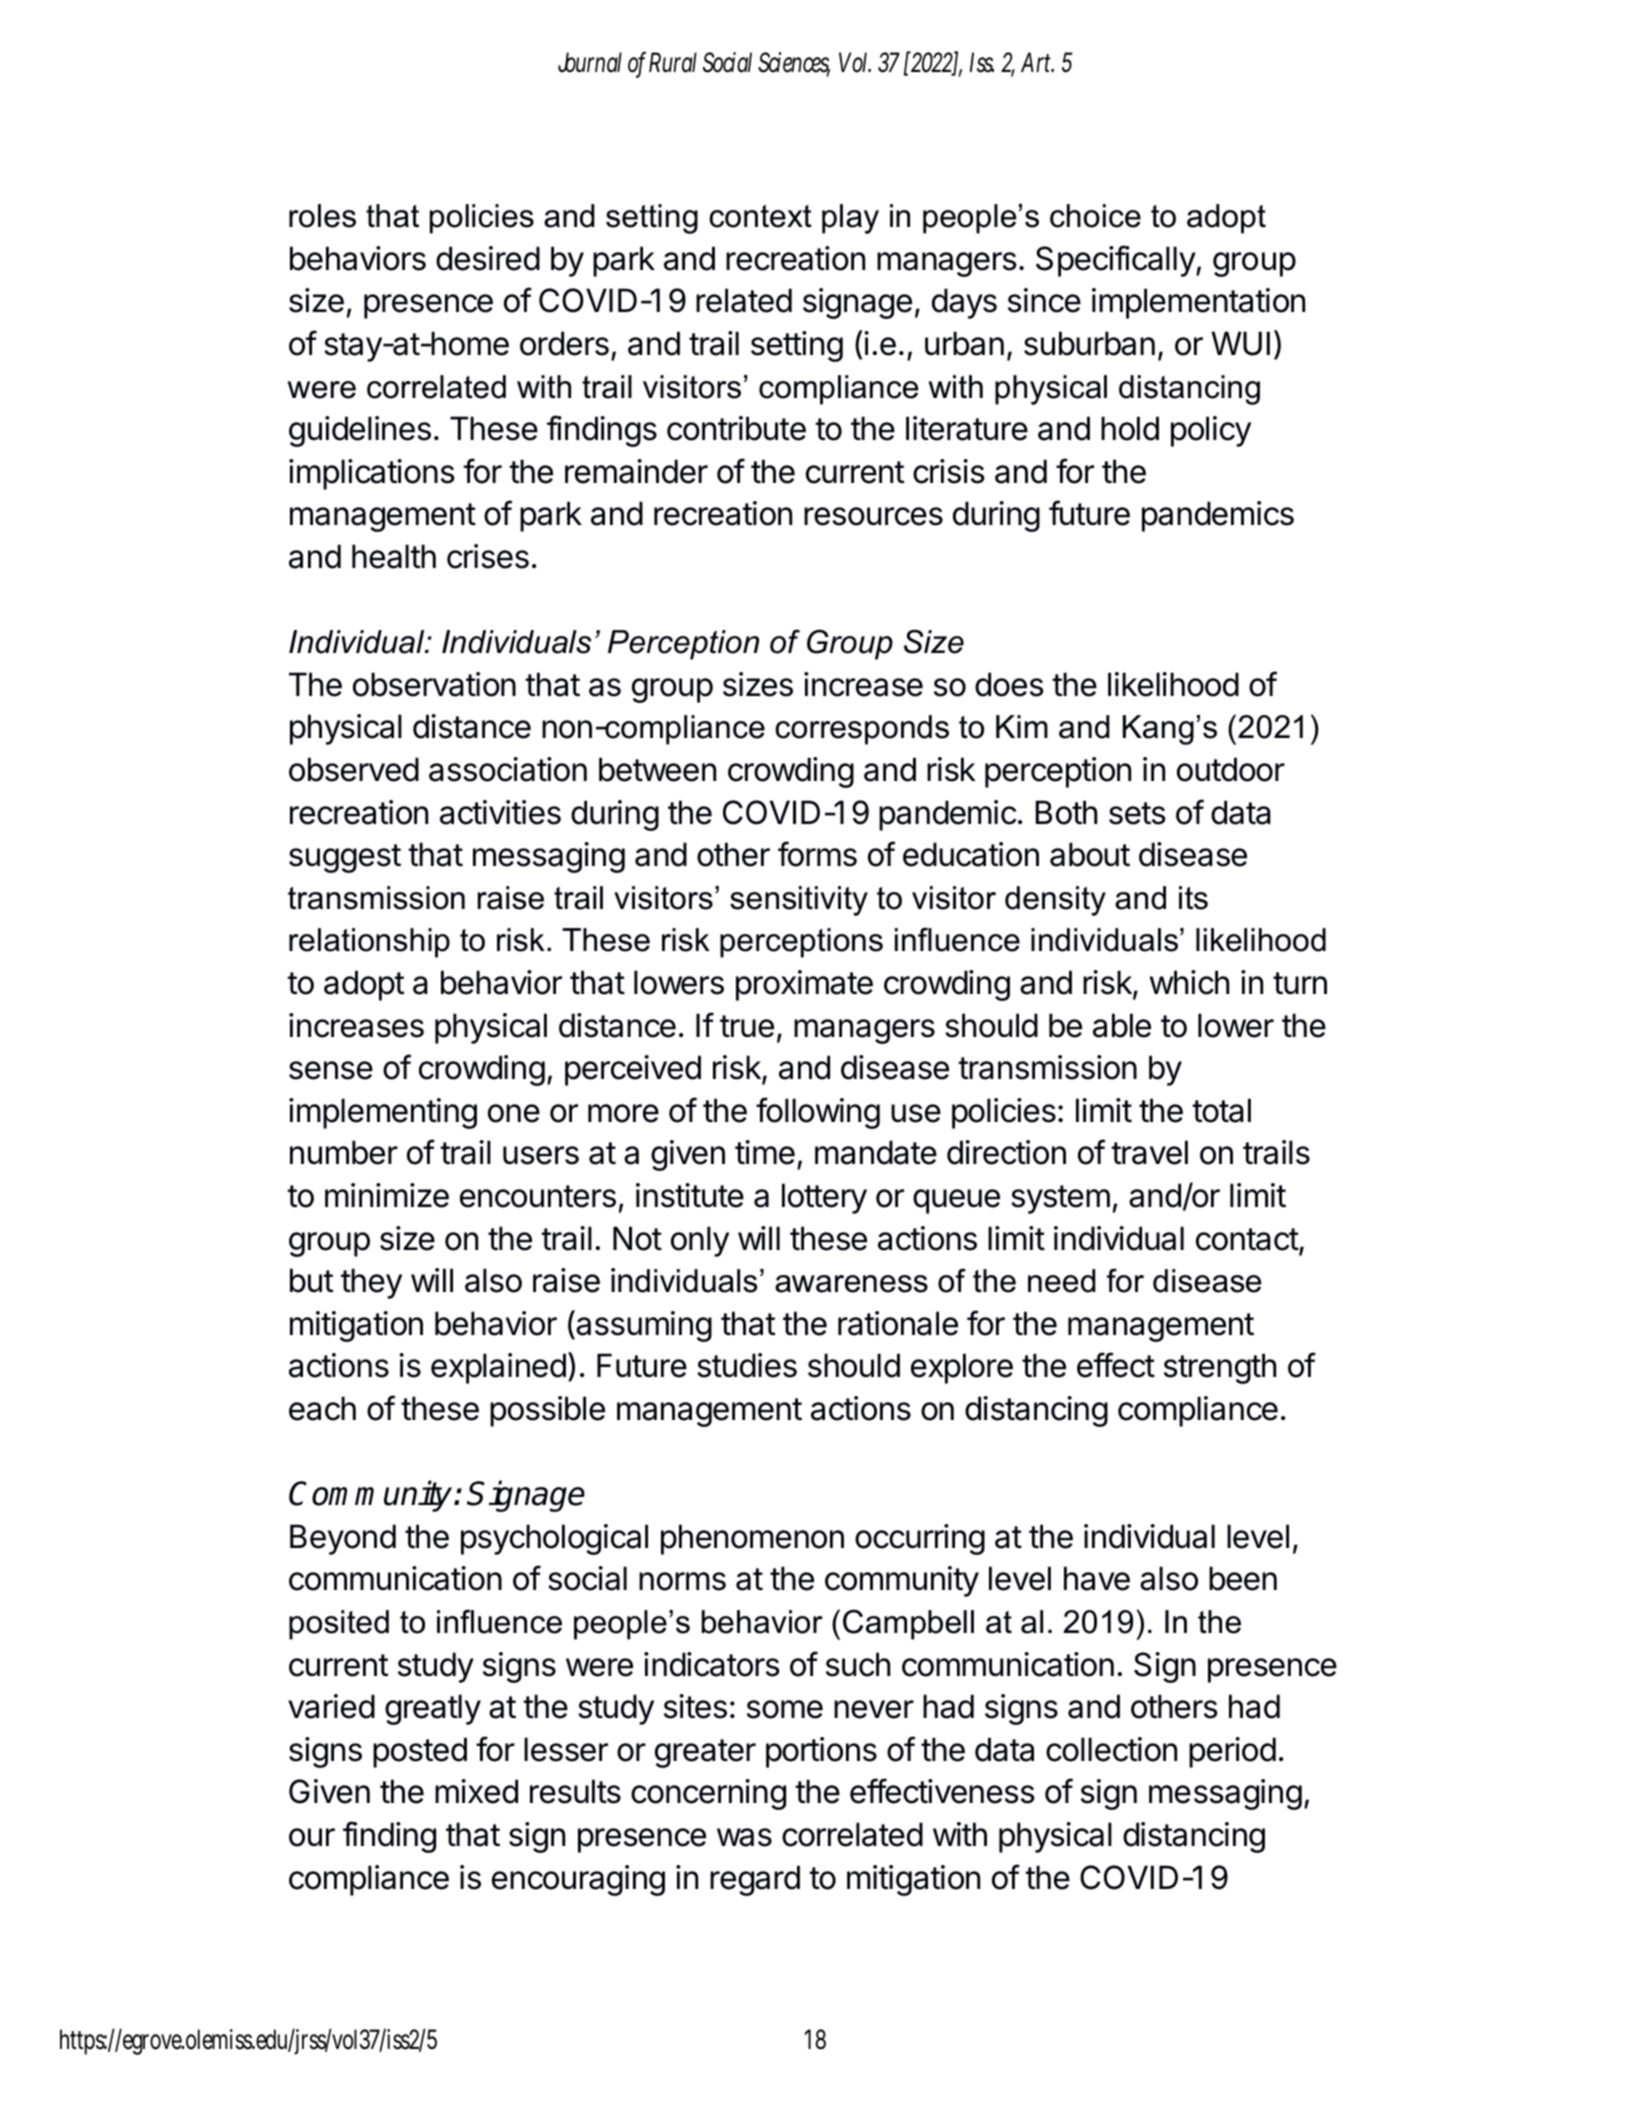 The image size is (1629, 2108). What do you see at coordinates (394, 556) in the screenshot?
I see `health` at bounding box center [394, 556].
